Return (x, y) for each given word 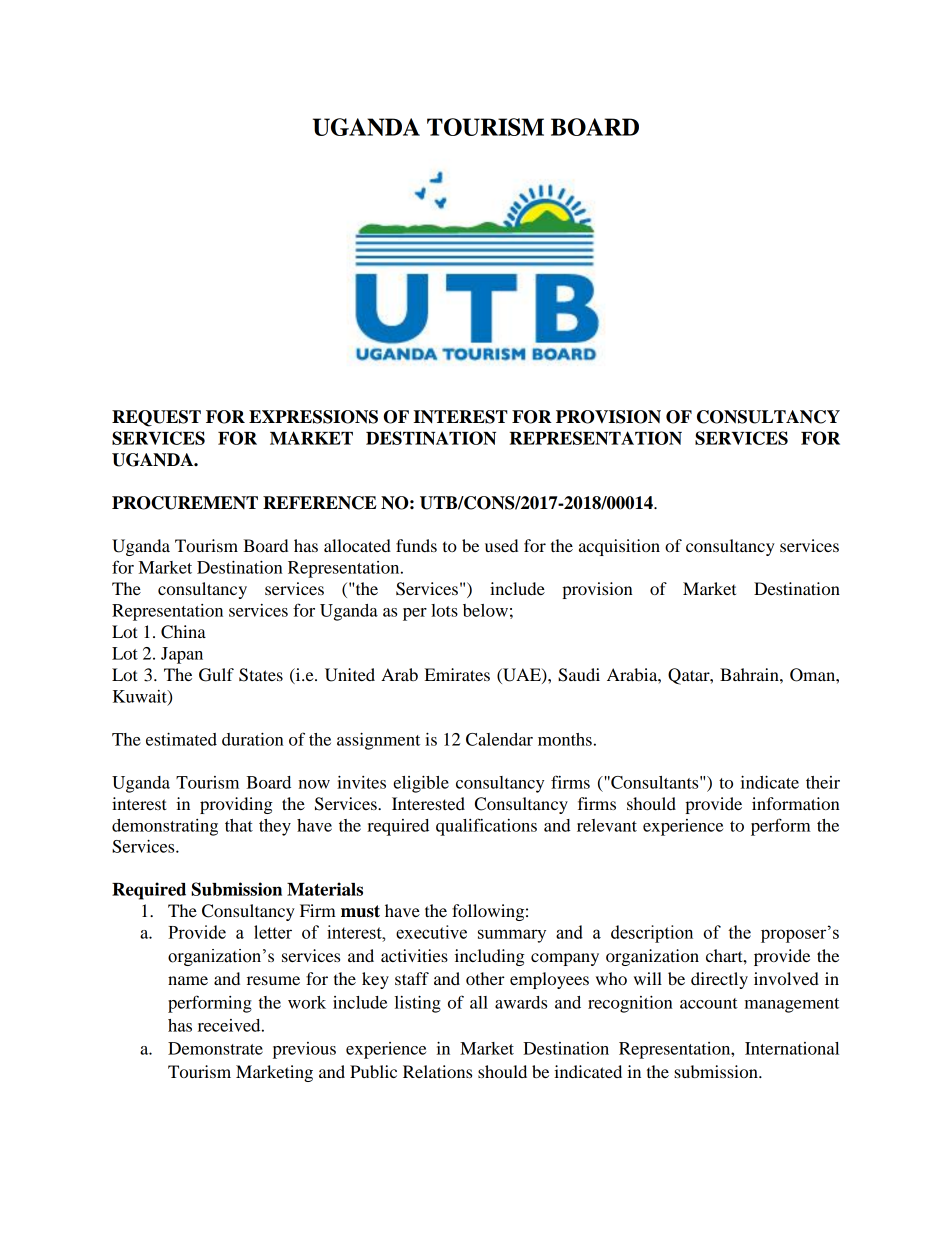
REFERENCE (320, 503)
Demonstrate (215, 1048)
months (565, 739)
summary (512, 936)
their (823, 782)
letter (273, 932)
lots (444, 610)
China (183, 632)
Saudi (579, 675)
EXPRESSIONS (313, 417)
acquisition (619, 547)
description (652, 934)
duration (253, 739)
